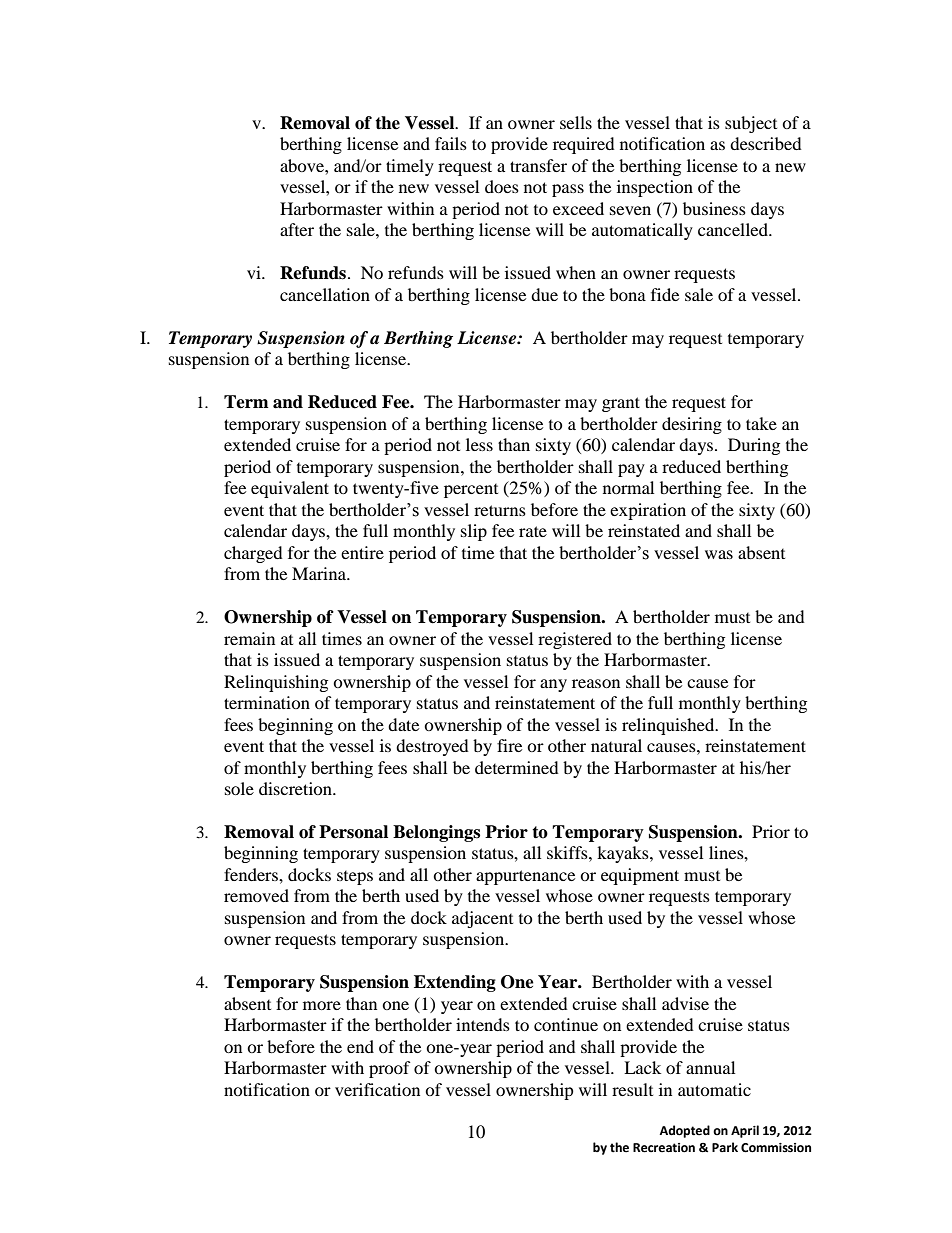 The width and height of the screenshot is (952, 1233). I want to click on transfer, so click(538, 165).
